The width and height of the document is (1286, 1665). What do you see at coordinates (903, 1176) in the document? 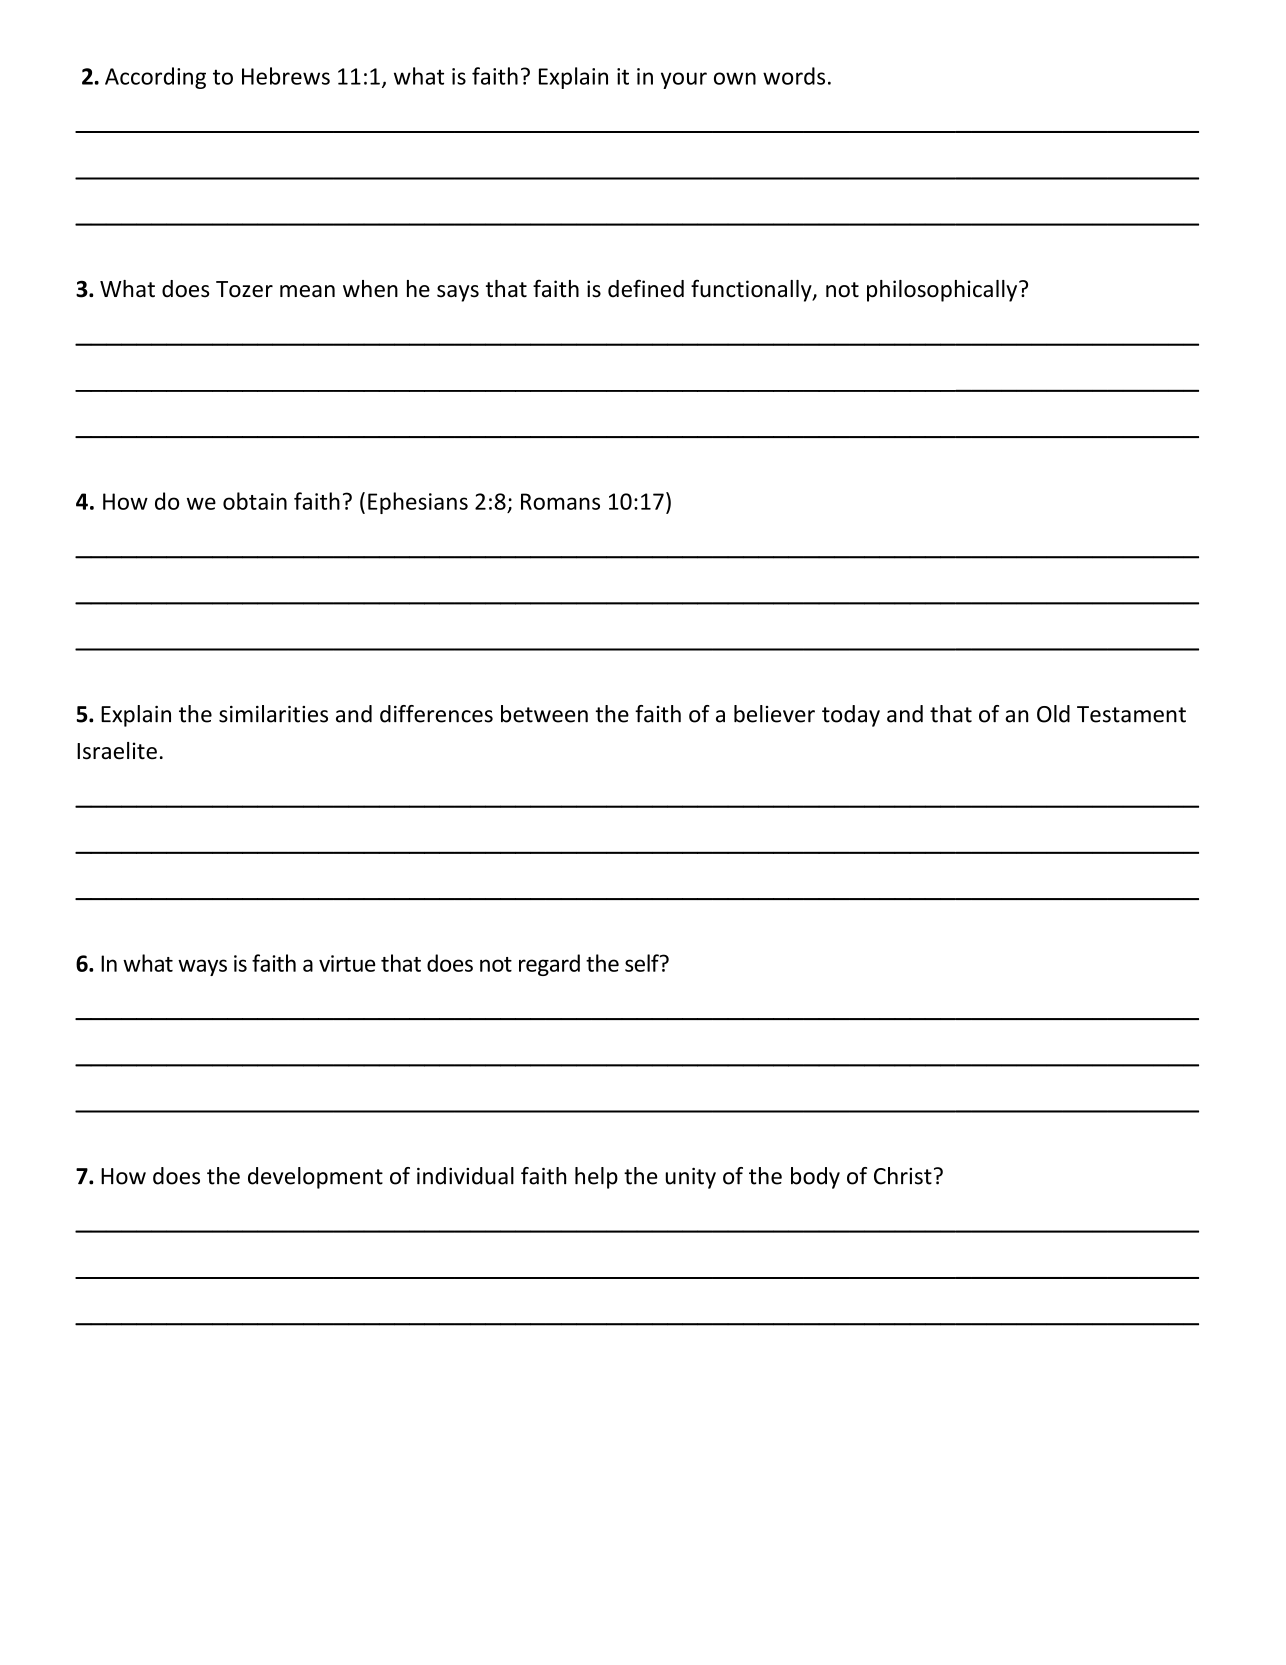
I see `Christ` at bounding box center [903, 1176].
